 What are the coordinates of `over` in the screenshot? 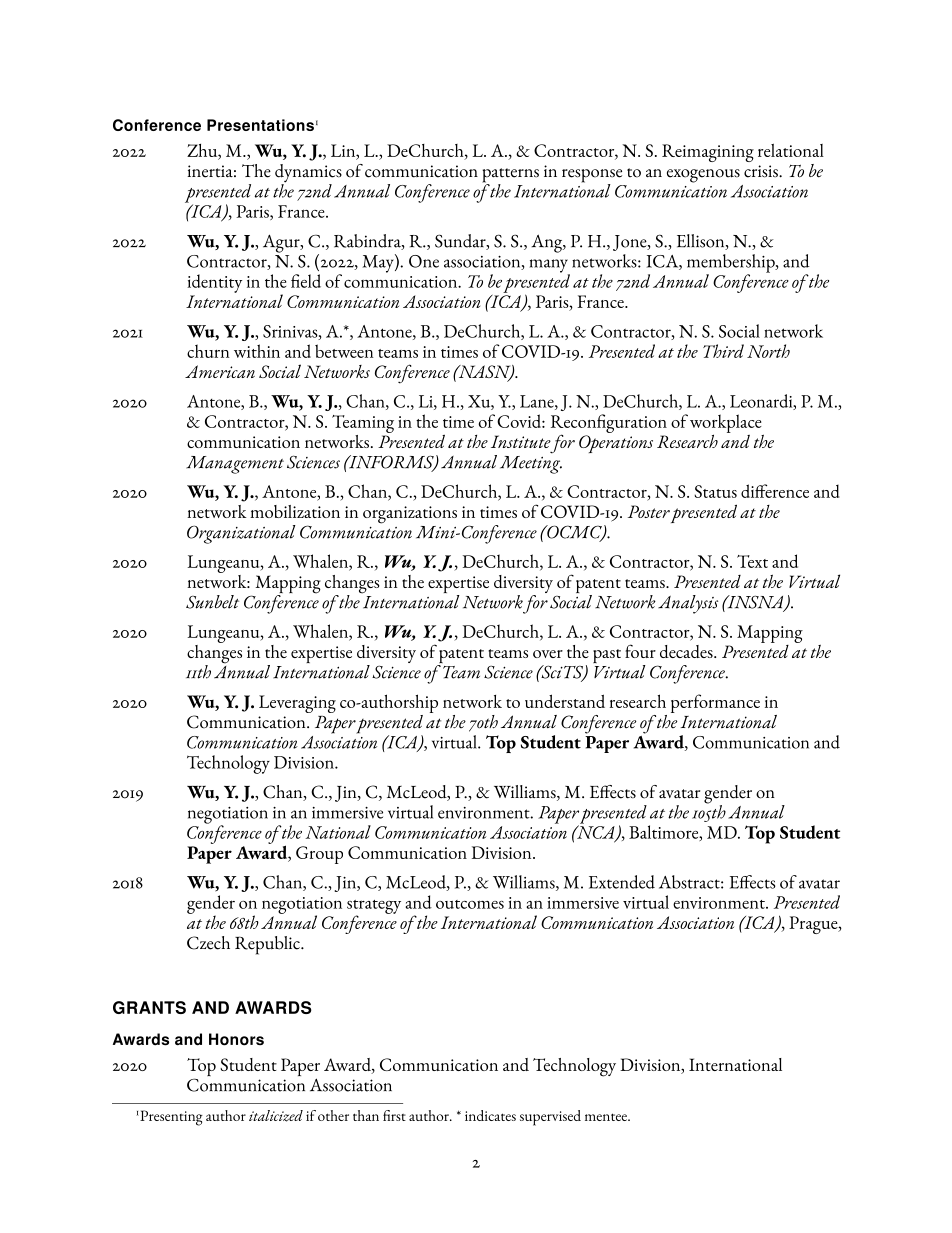 It's located at (548, 654).
